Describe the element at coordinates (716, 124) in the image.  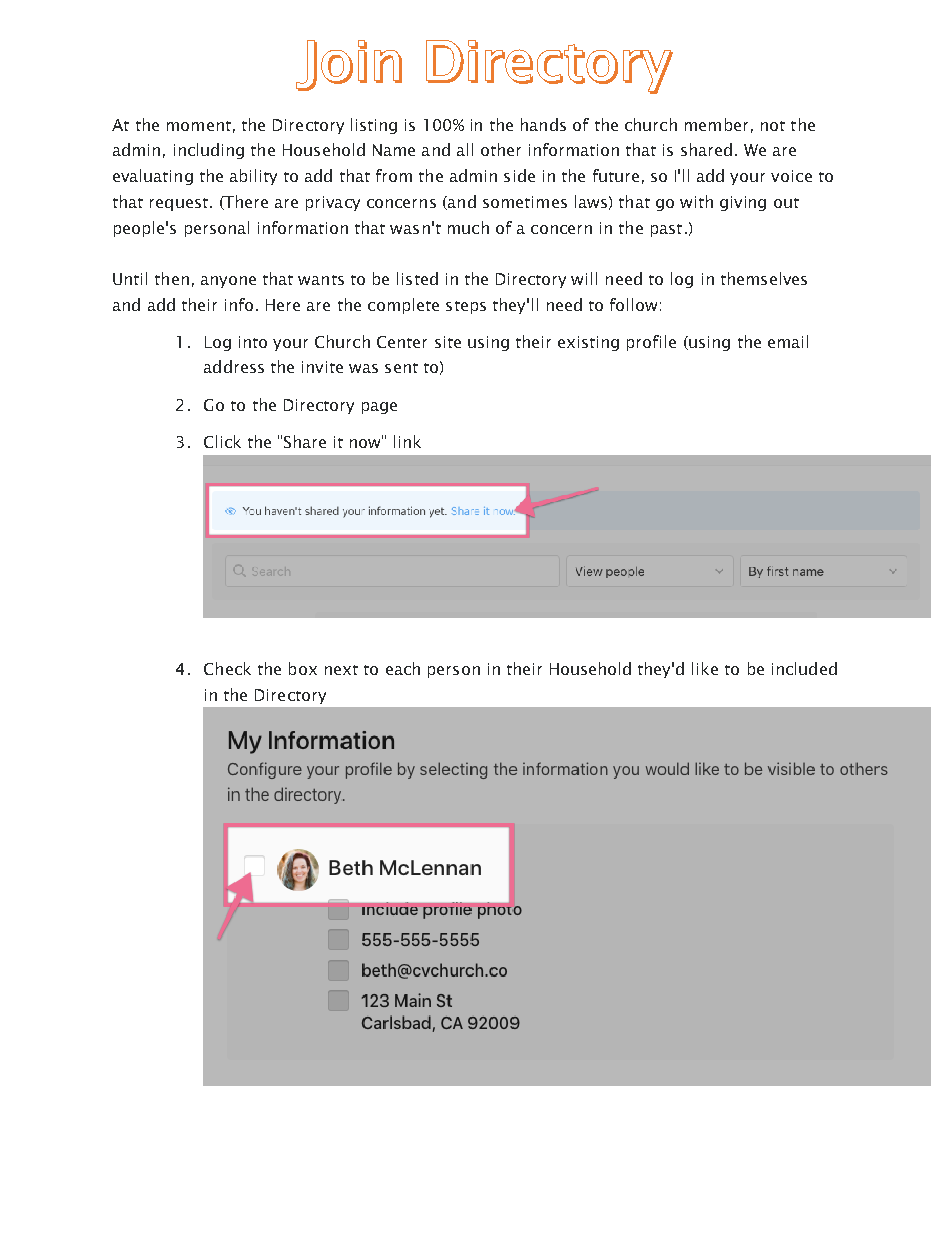
I see `member` at that location.
